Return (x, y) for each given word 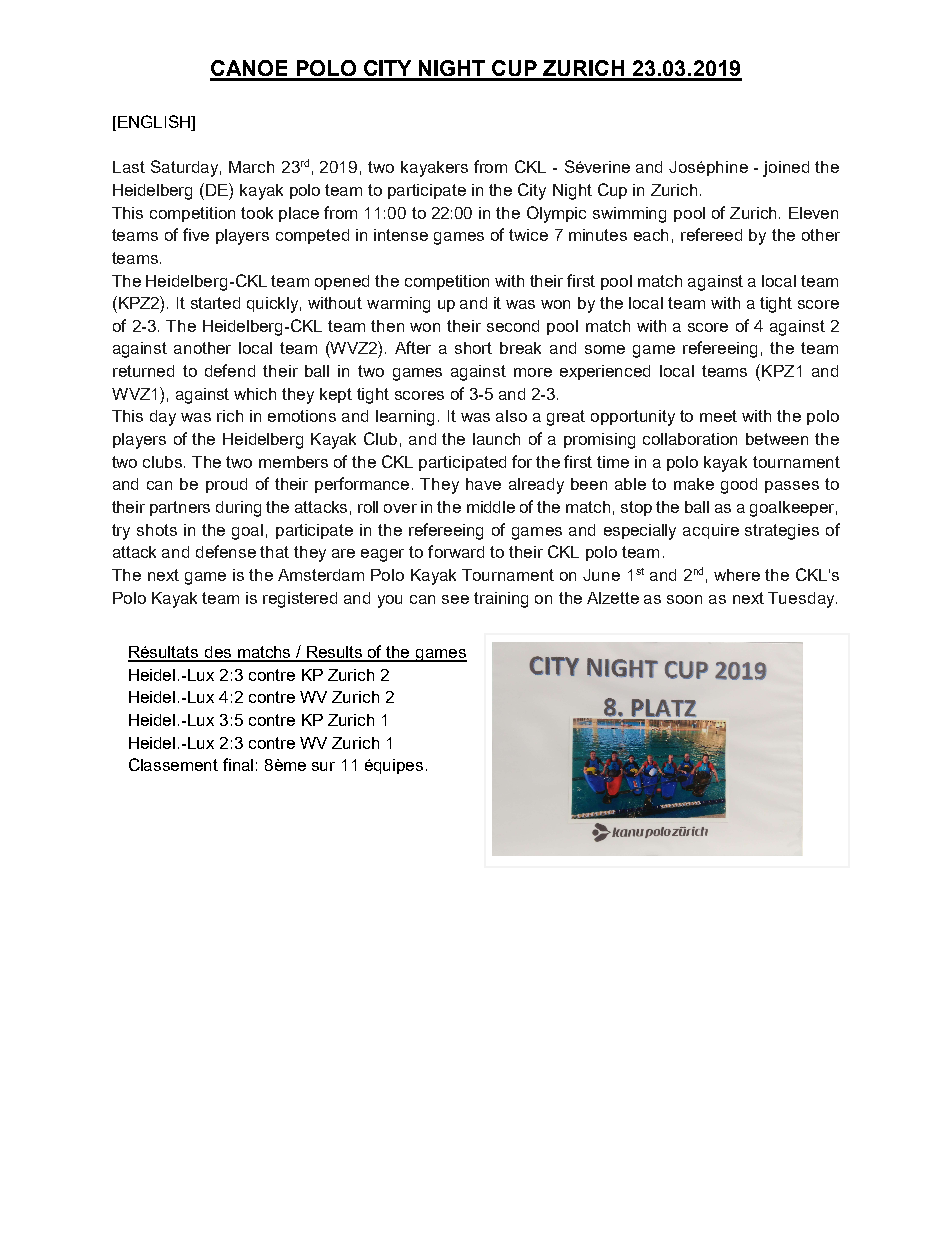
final (238, 764)
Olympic (556, 214)
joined (786, 169)
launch (496, 439)
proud (226, 485)
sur (323, 766)
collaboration (690, 439)
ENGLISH (155, 123)
